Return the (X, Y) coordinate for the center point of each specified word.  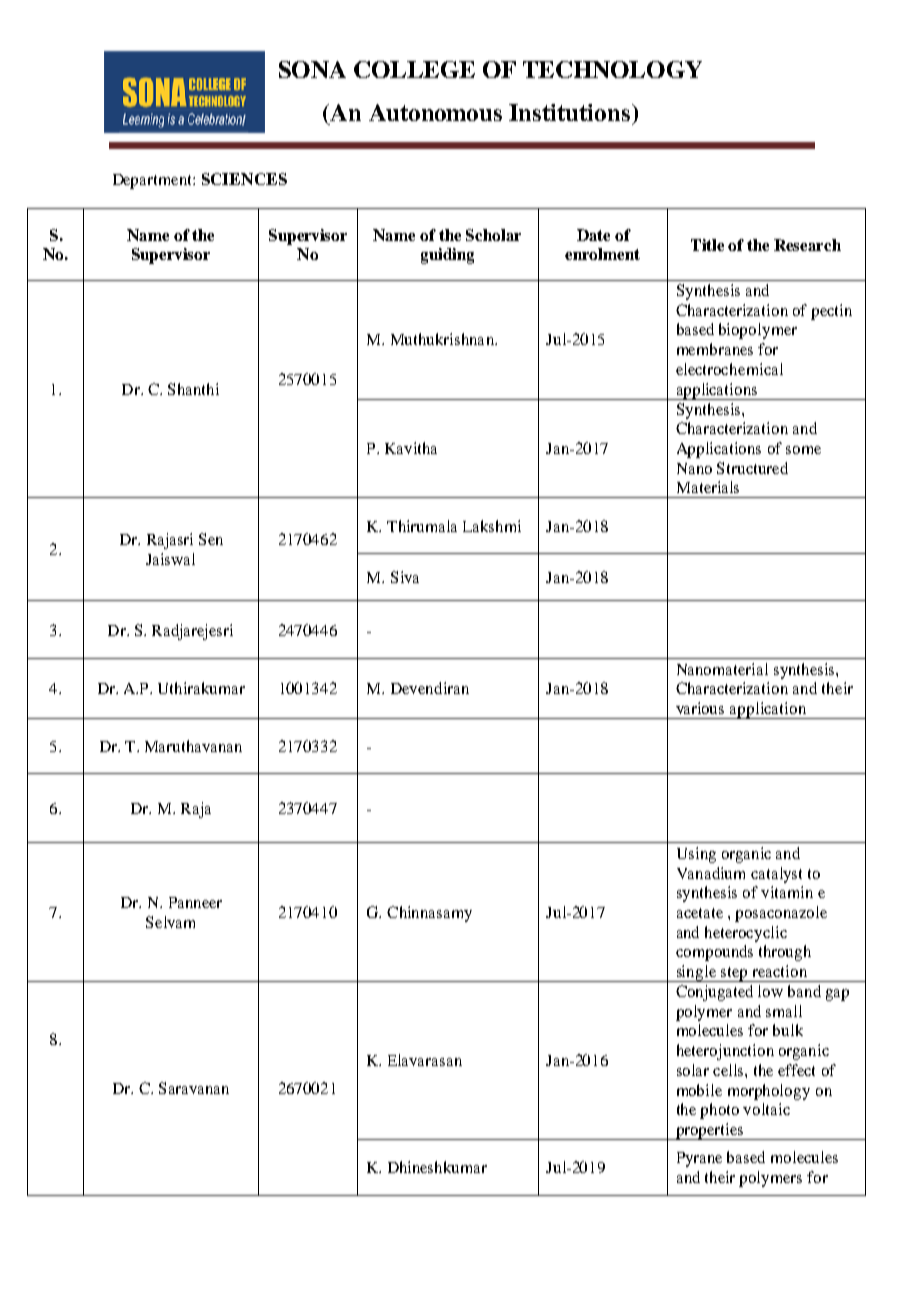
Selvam (170, 922)
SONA (312, 69)
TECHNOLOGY (612, 69)
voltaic (766, 1109)
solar (693, 1070)
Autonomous (435, 112)
